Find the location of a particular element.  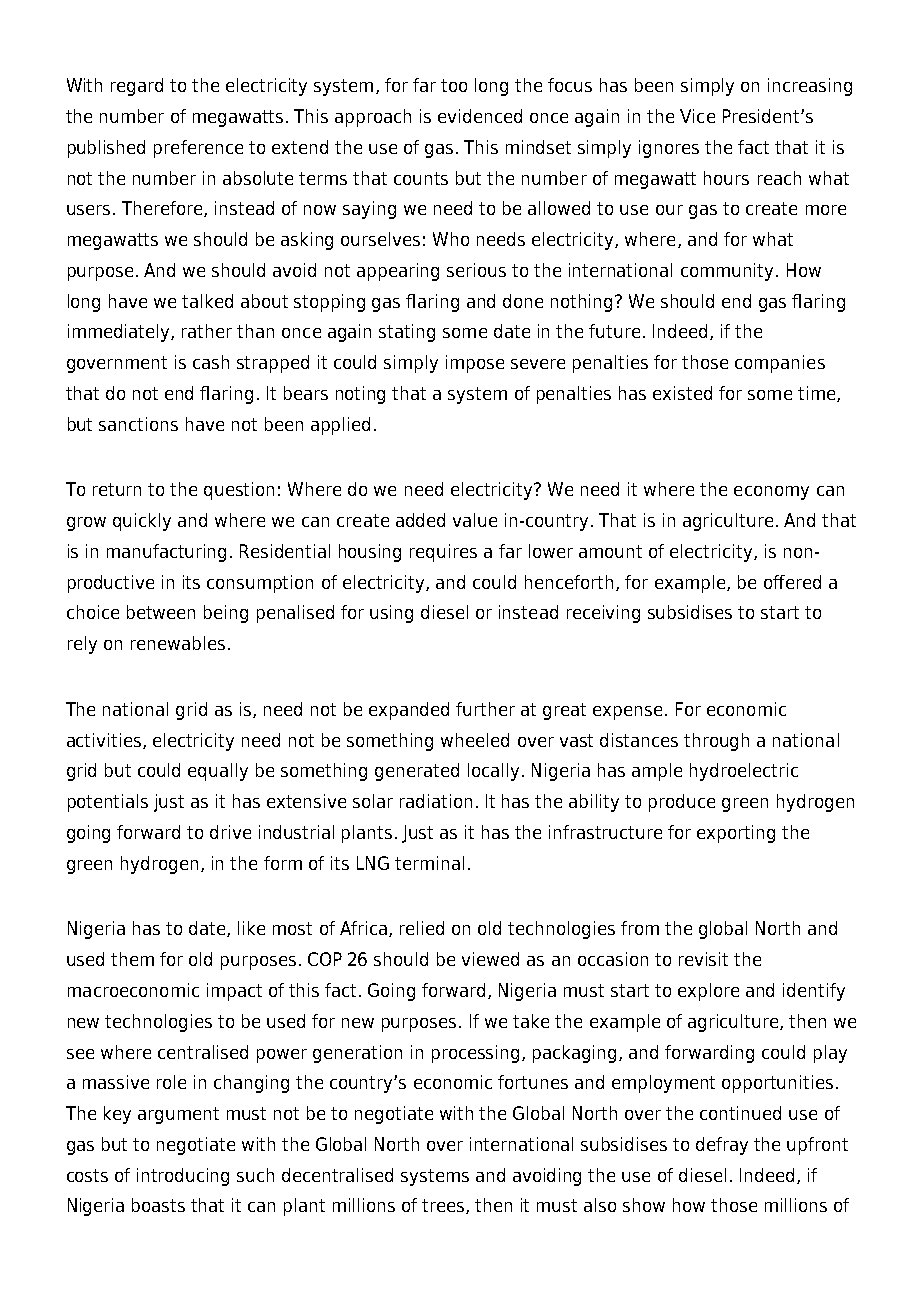

introducing is located at coordinates (183, 1177).
